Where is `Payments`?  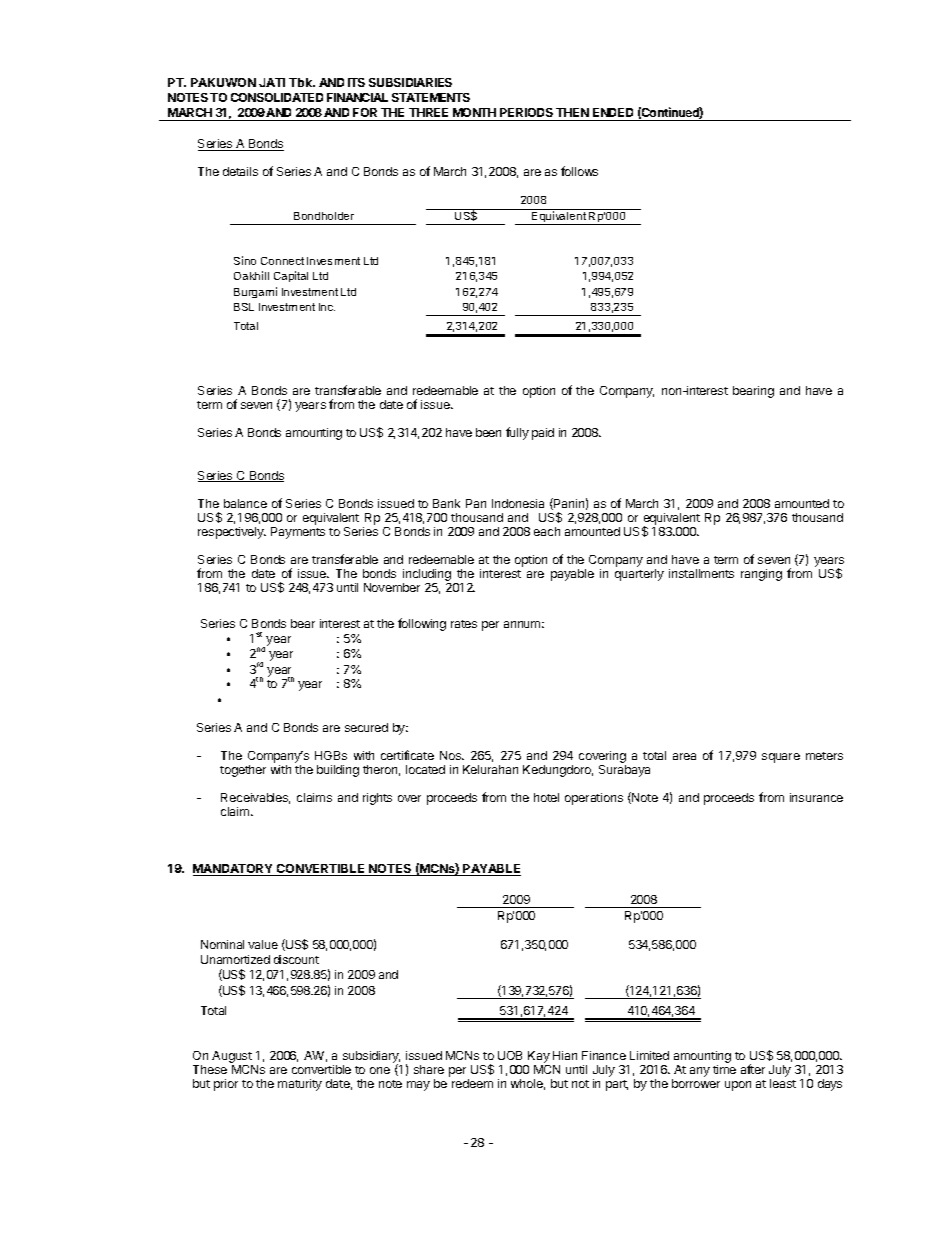 Payments is located at coordinates (298, 533).
